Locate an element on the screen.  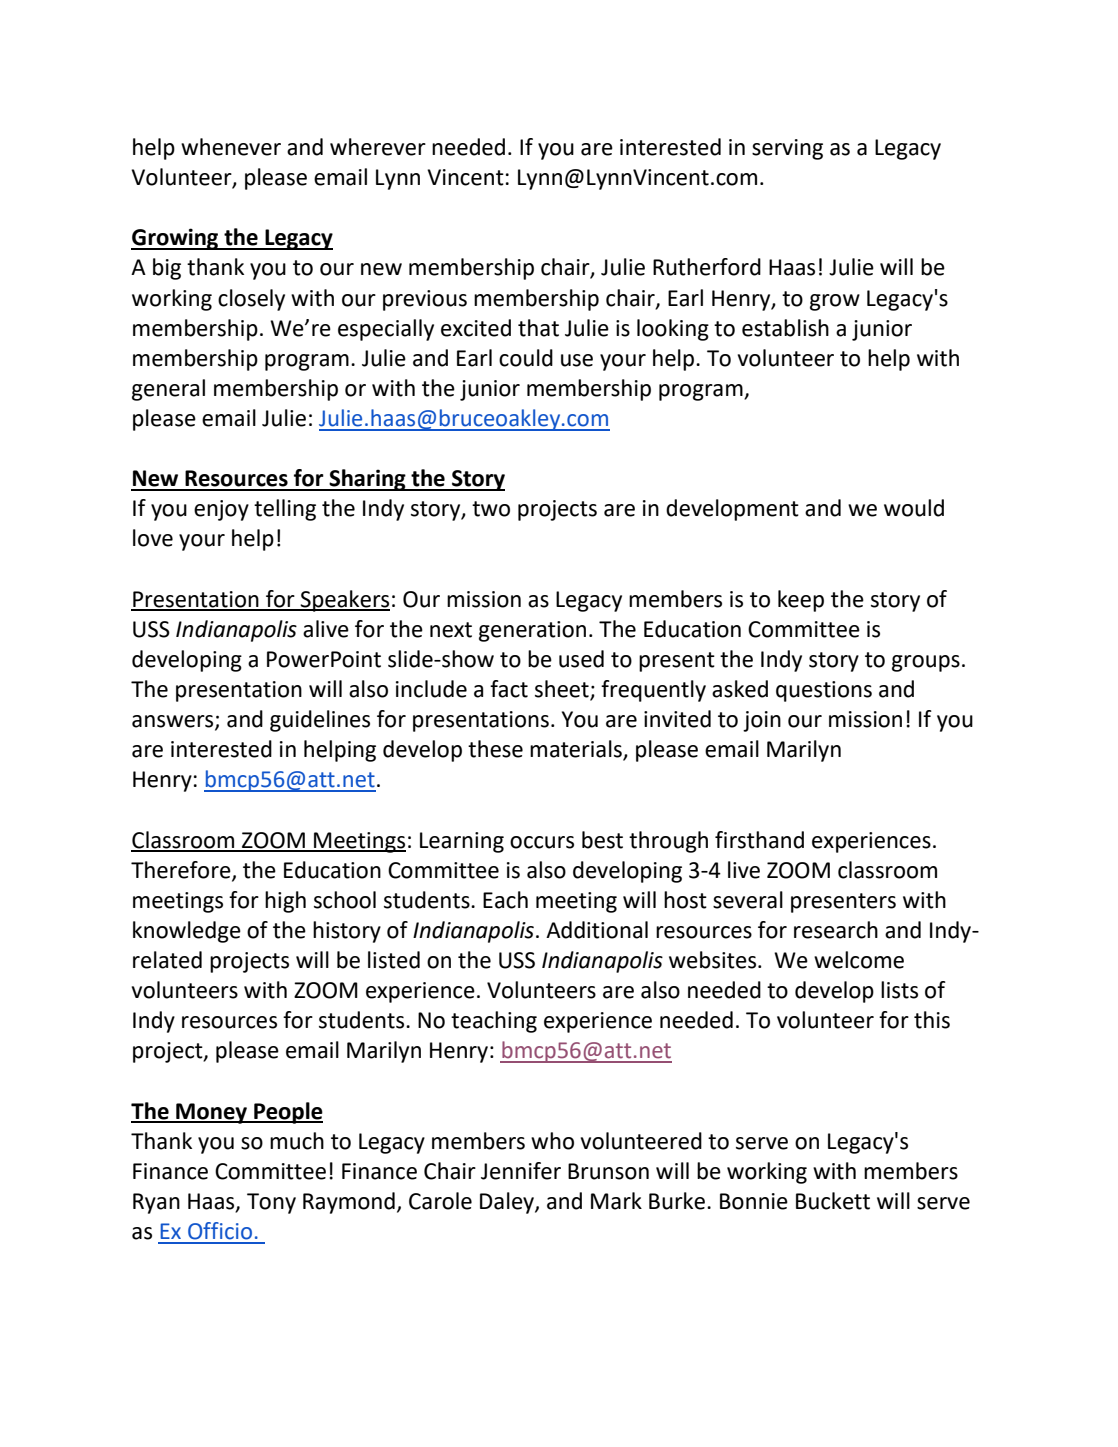
research is located at coordinates (836, 930).
